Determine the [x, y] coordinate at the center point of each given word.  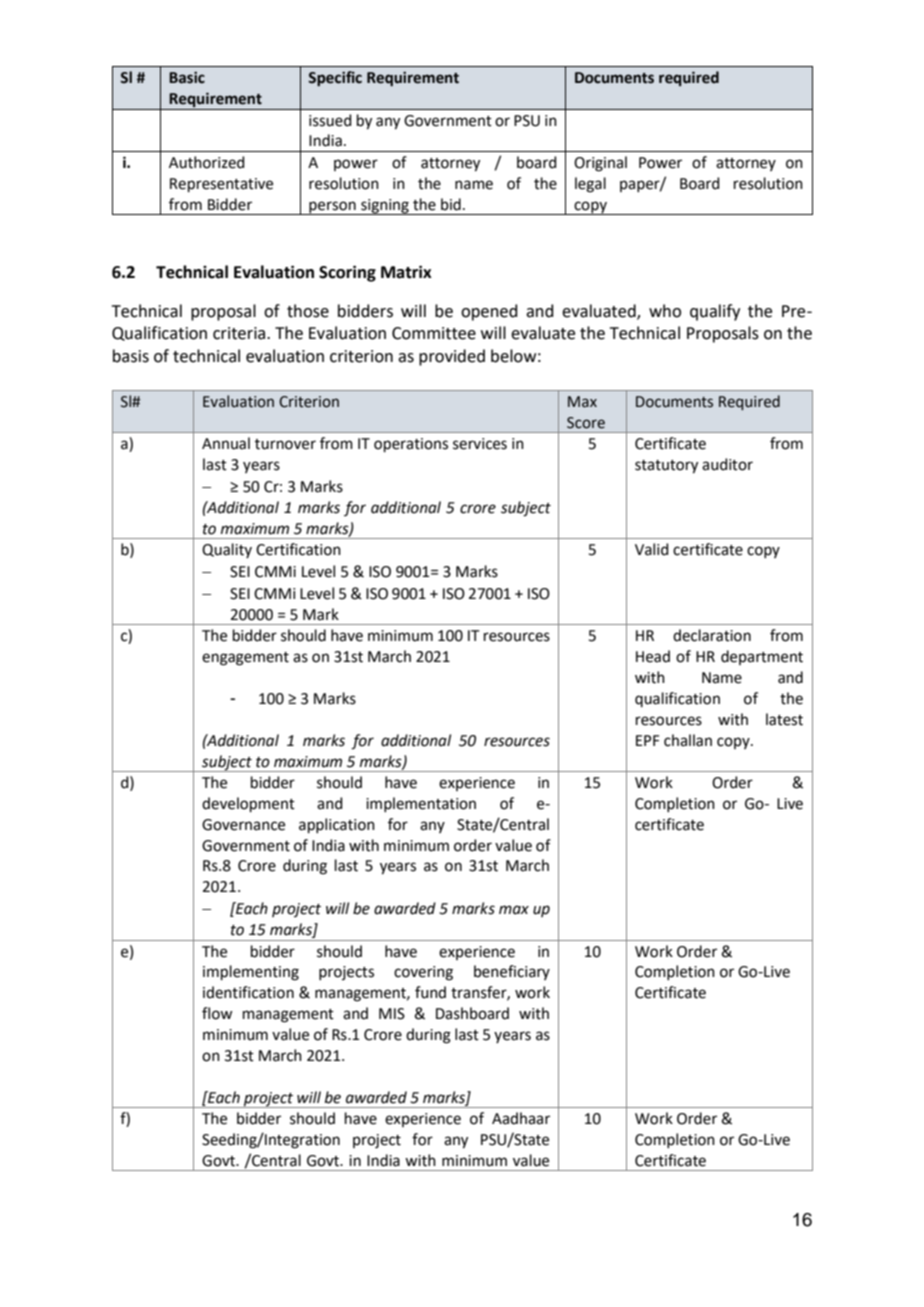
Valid [652, 549]
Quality [227, 550]
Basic [187, 77]
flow [217, 1013]
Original [600, 164]
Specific [335, 78]
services [480, 444]
